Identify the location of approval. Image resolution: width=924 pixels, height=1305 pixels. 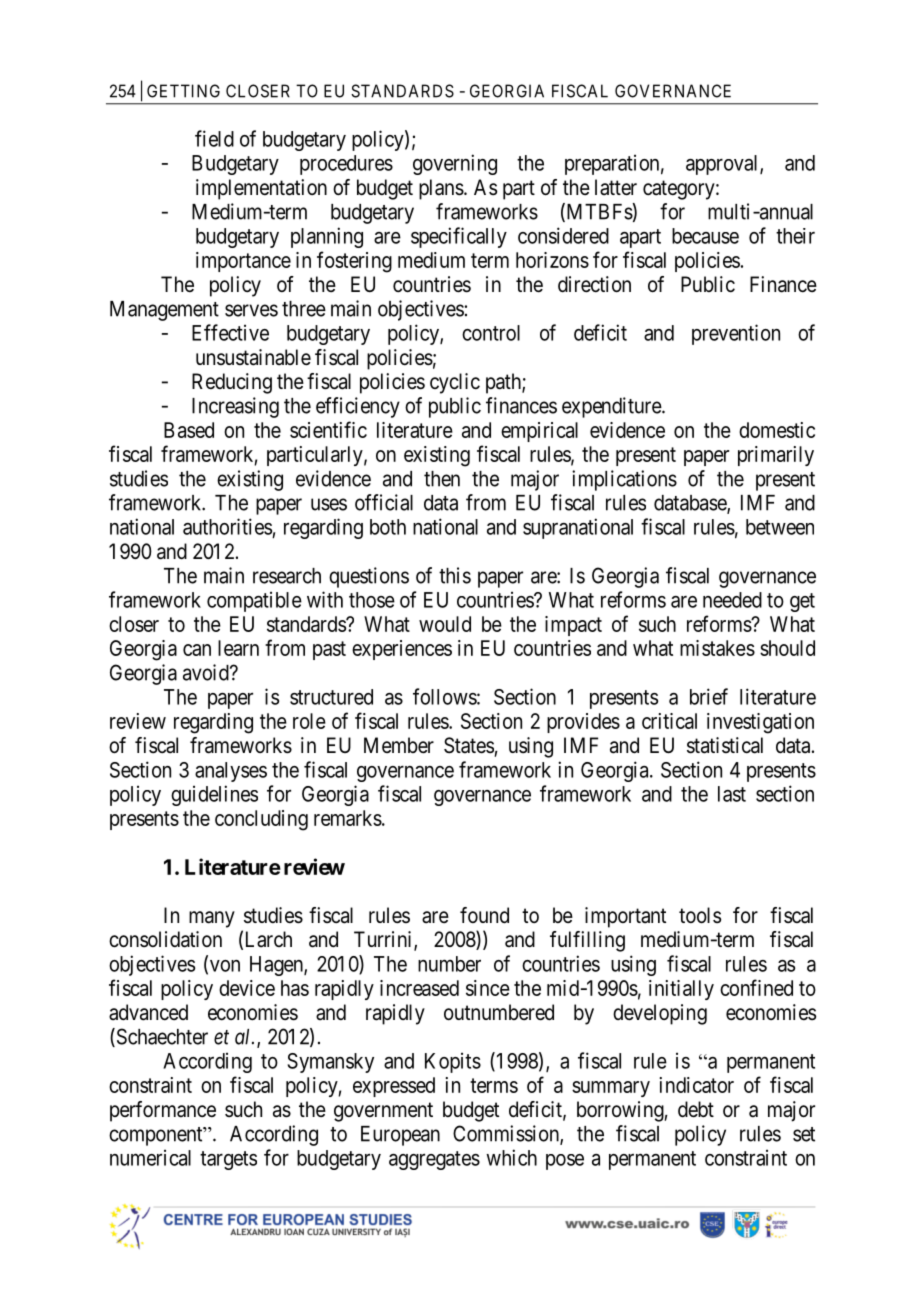
(723, 165).
